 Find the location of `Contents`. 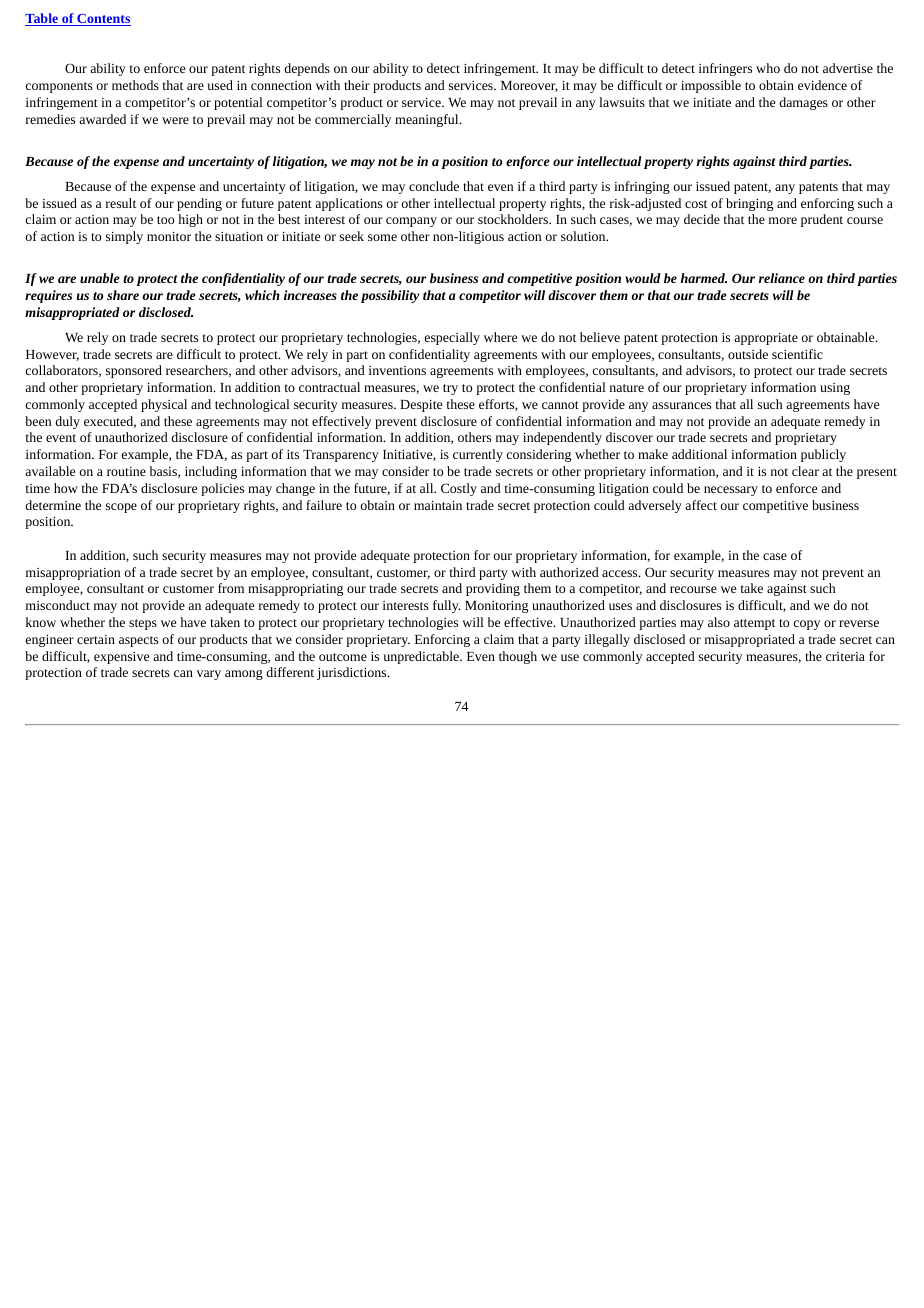

Contents is located at coordinates (103, 20).
